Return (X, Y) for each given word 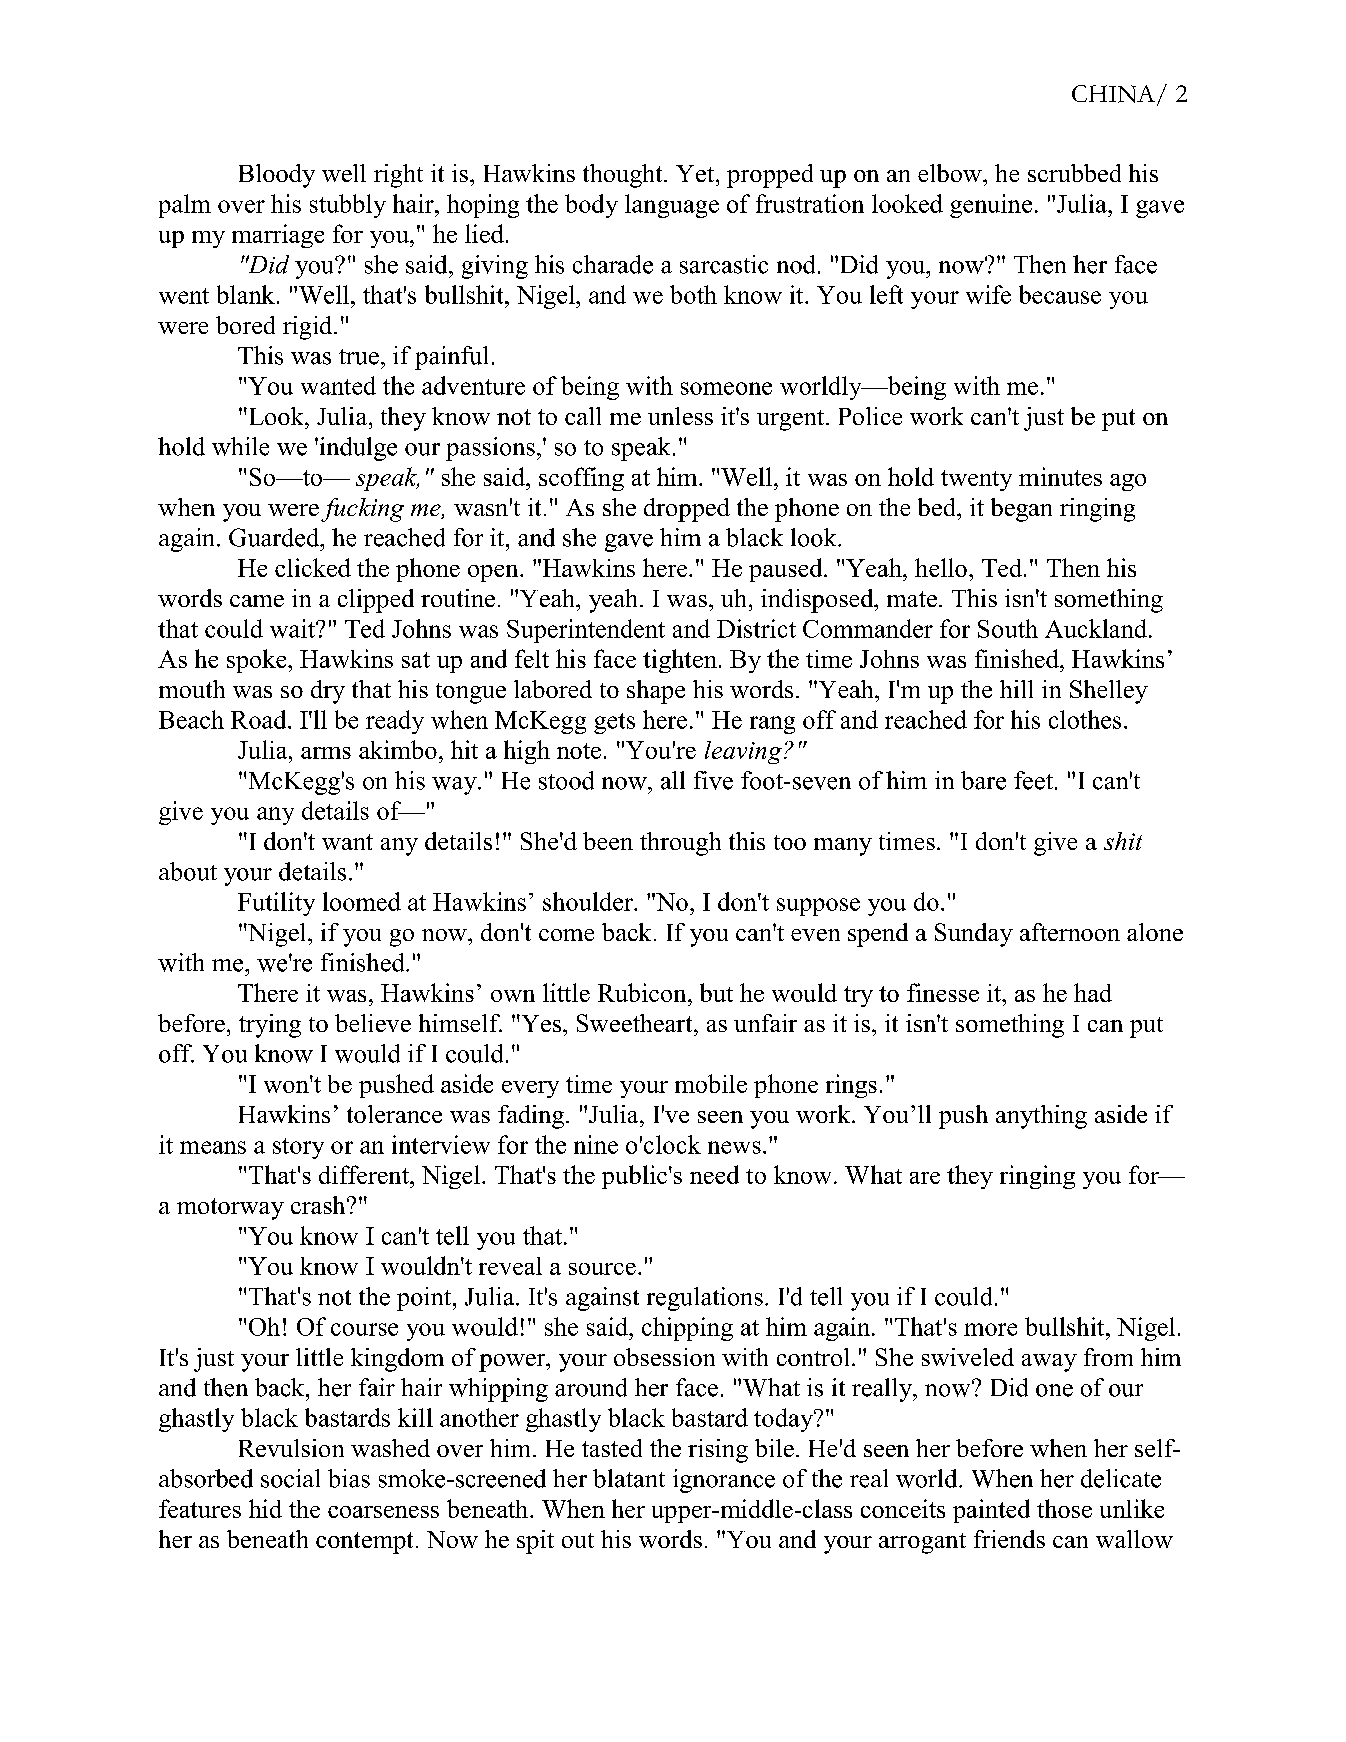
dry (328, 692)
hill (1016, 689)
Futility (276, 904)
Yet (696, 173)
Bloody (277, 176)
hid (265, 1508)
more (990, 1329)
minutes (1060, 476)
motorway (230, 1209)
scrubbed (1074, 173)
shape (656, 692)
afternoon (1070, 932)
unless (680, 416)
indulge (357, 449)
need (714, 1174)
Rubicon (643, 992)
